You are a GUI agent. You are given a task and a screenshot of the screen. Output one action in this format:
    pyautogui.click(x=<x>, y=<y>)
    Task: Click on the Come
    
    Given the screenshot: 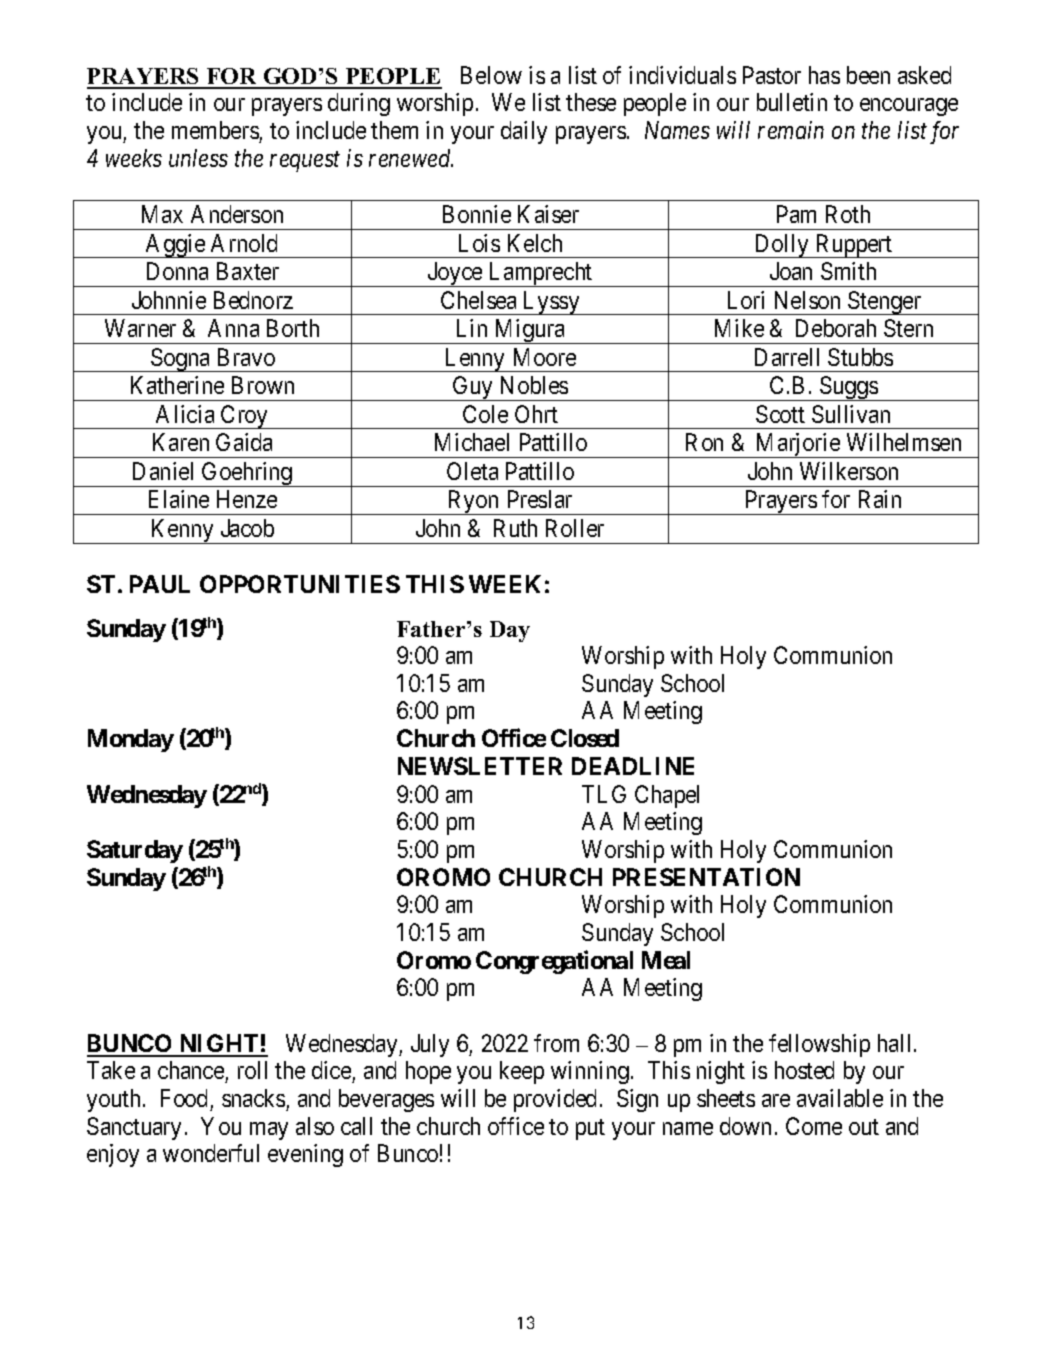 What is the action you would take?
    pyautogui.click(x=814, y=1126)
